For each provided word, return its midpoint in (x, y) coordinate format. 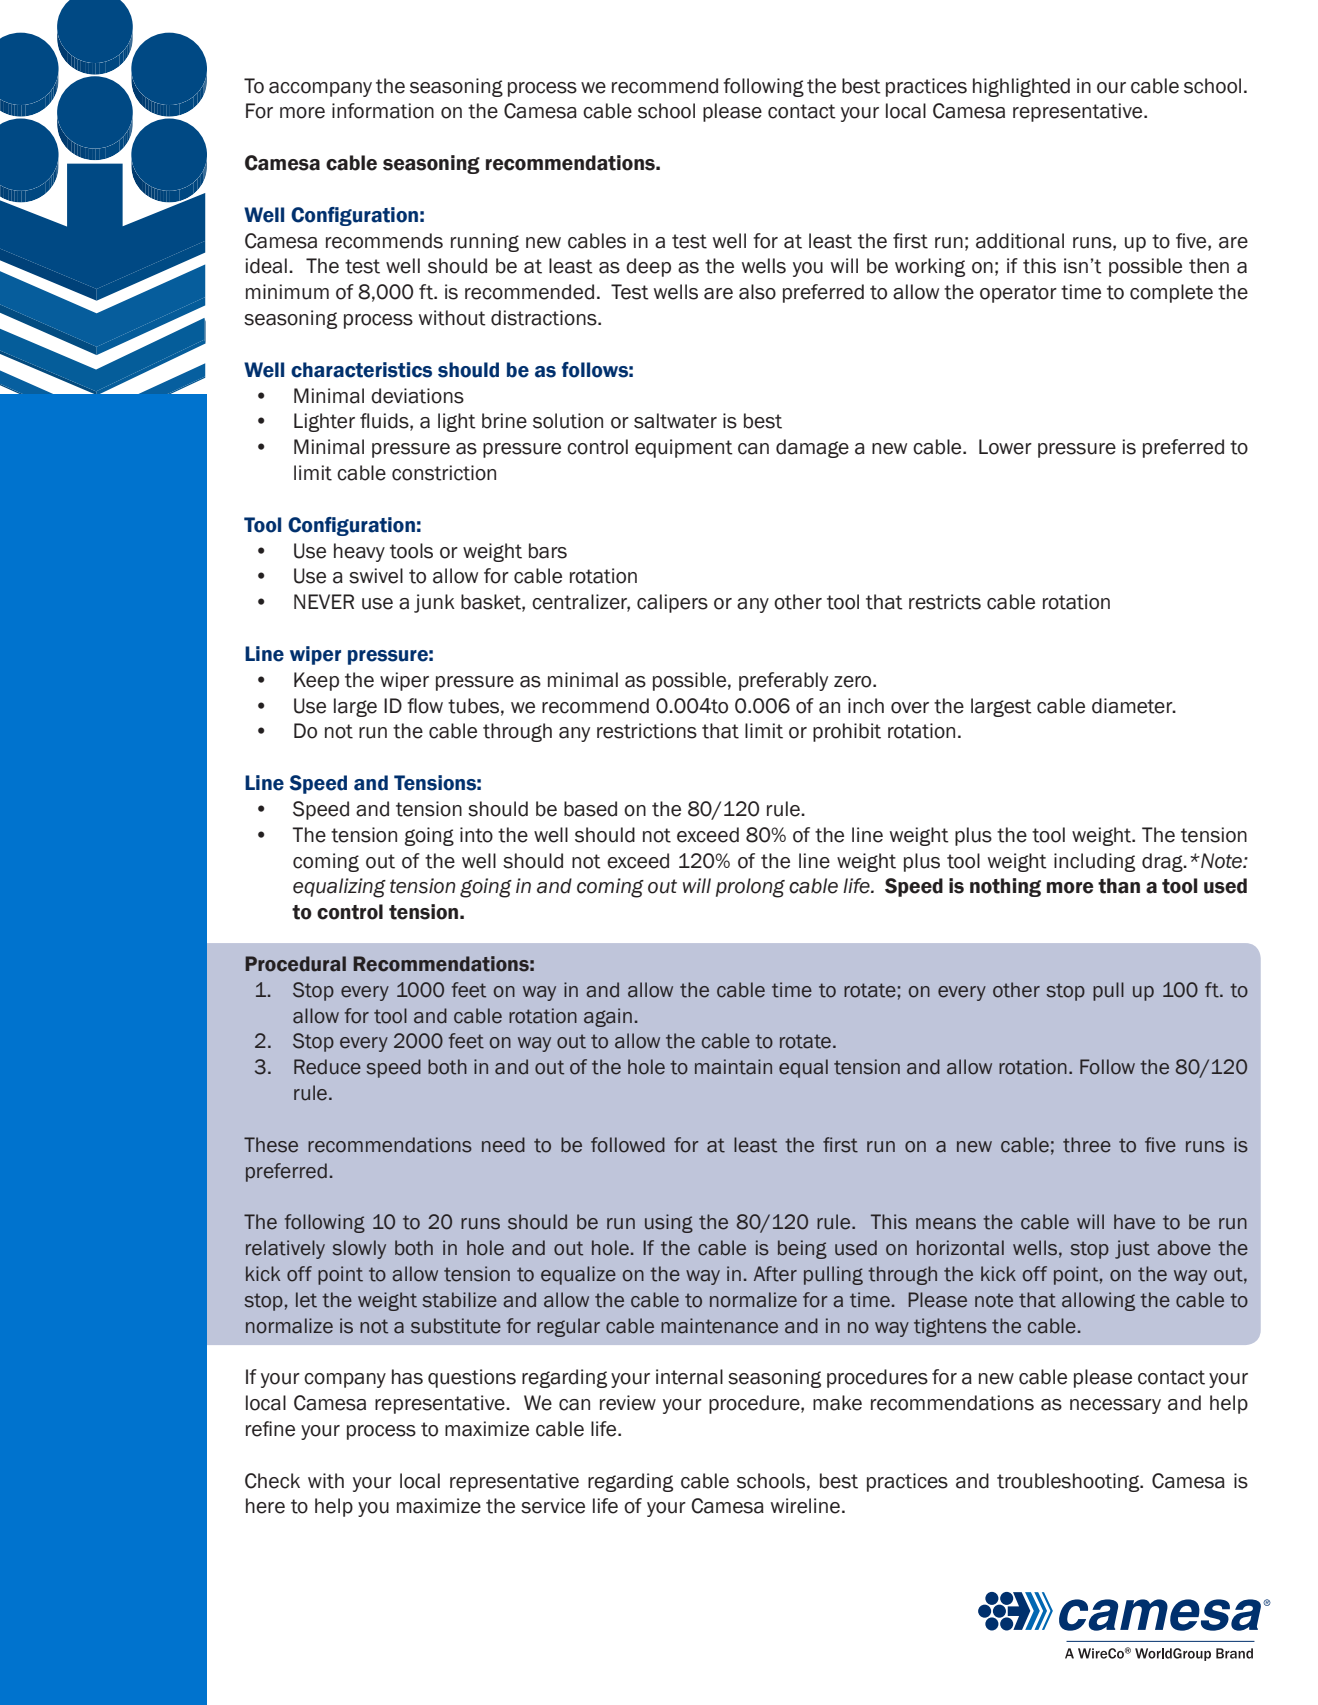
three (1087, 1145)
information (383, 111)
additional (1020, 241)
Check (272, 1481)
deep (648, 267)
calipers (672, 603)
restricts (945, 602)
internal (689, 1377)
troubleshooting (1069, 1482)
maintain (733, 1067)
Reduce (327, 1067)
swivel (376, 576)
